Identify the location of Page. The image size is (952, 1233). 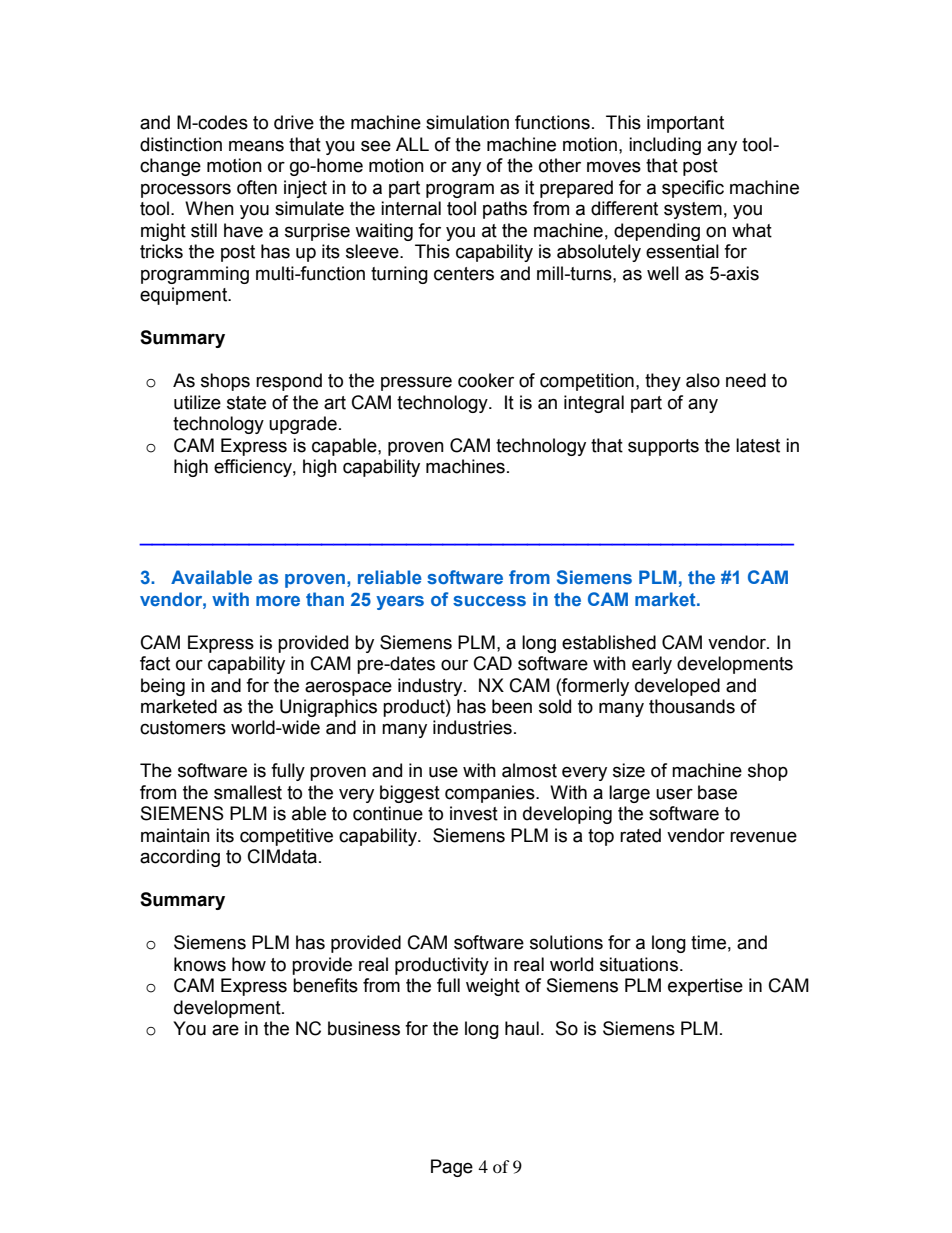
(452, 1168).
